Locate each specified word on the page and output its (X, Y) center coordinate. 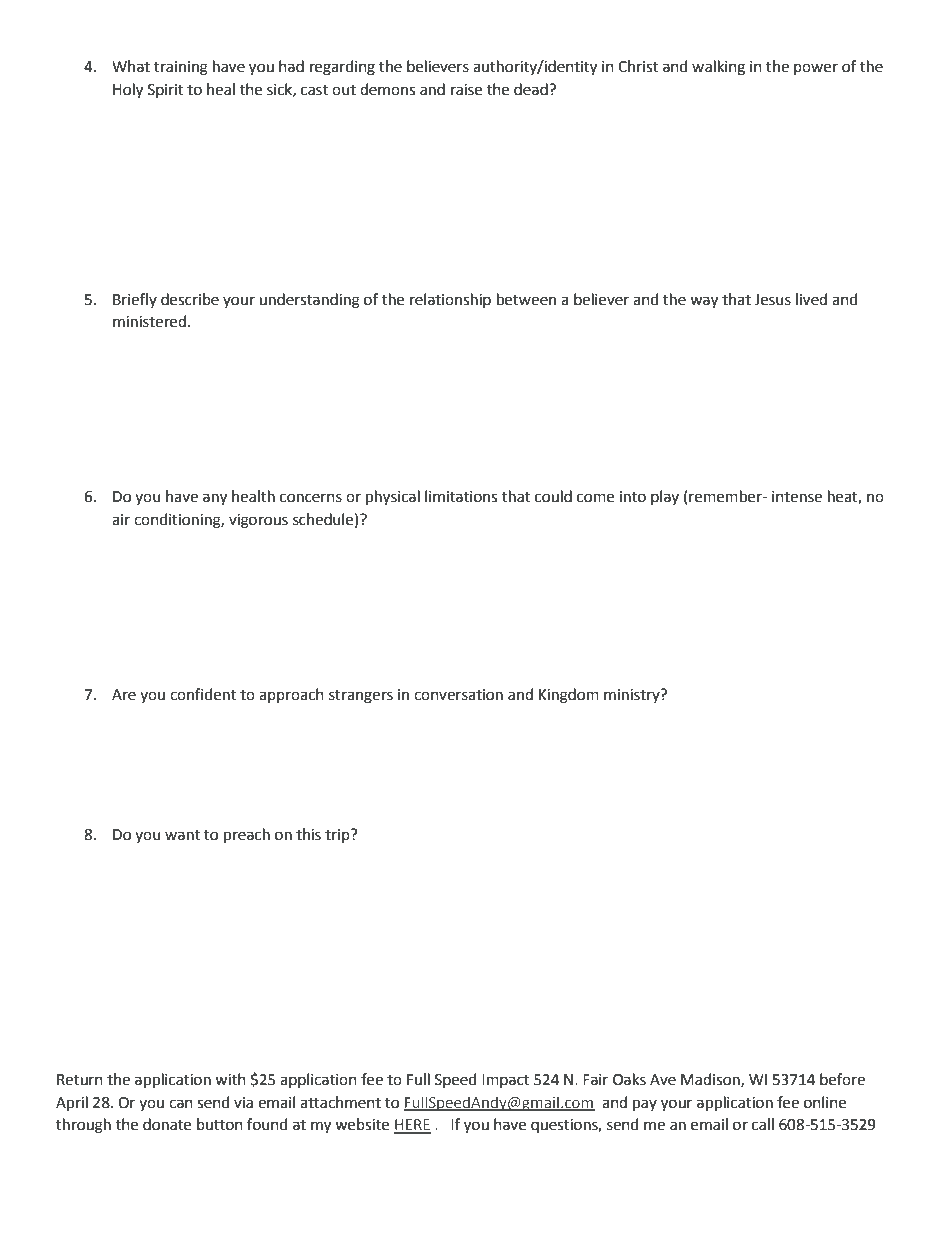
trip (338, 836)
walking (718, 68)
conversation (458, 695)
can (181, 1104)
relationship (450, 300)
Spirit (166, 91)
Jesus (772, 300)
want (182, 835)
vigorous (258, 521)
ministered (149, 321)
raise (466, 90)
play (665, 497)
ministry (633, 696)
